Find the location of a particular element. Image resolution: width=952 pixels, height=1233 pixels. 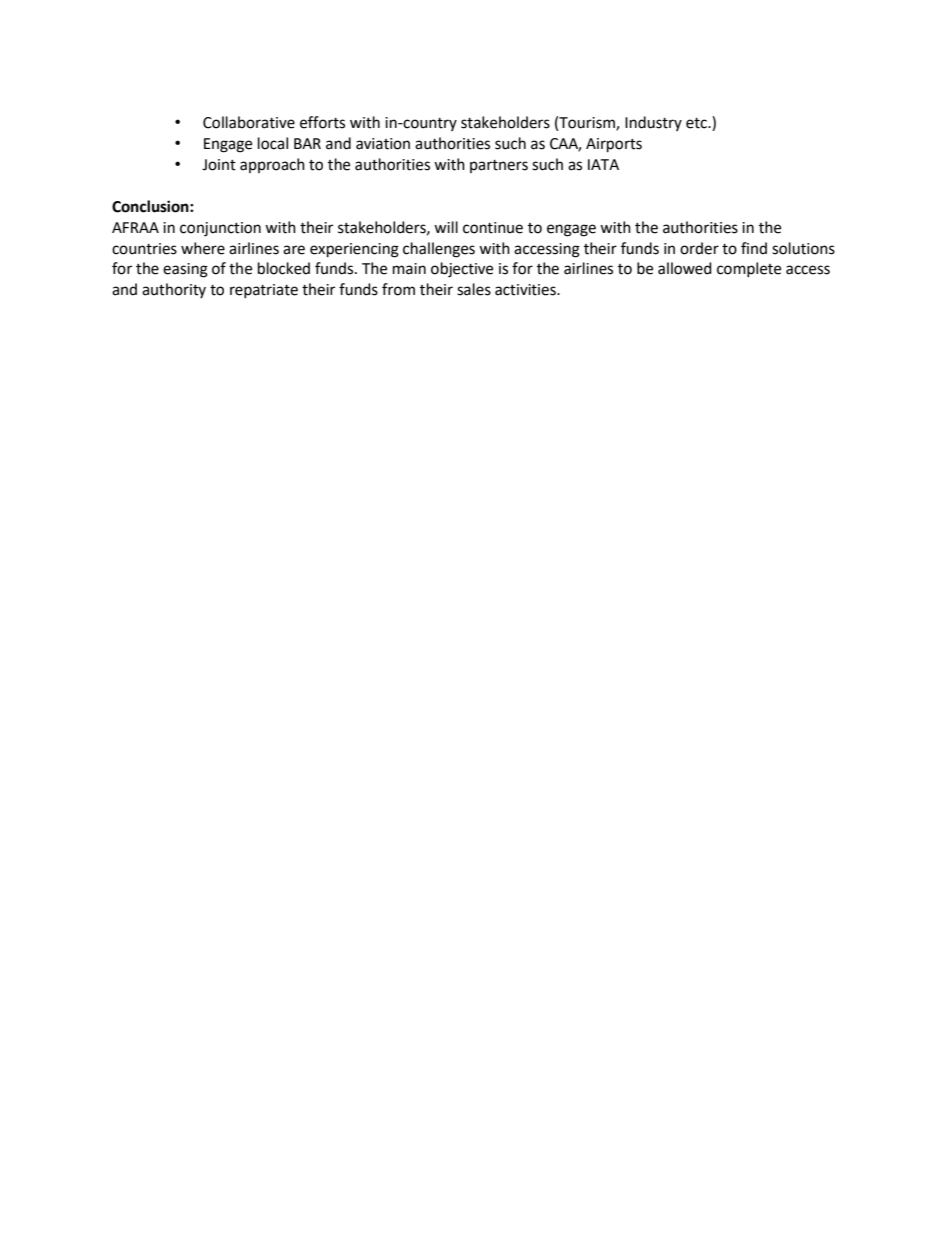

conjunction is located at coordinates (220, 229).
